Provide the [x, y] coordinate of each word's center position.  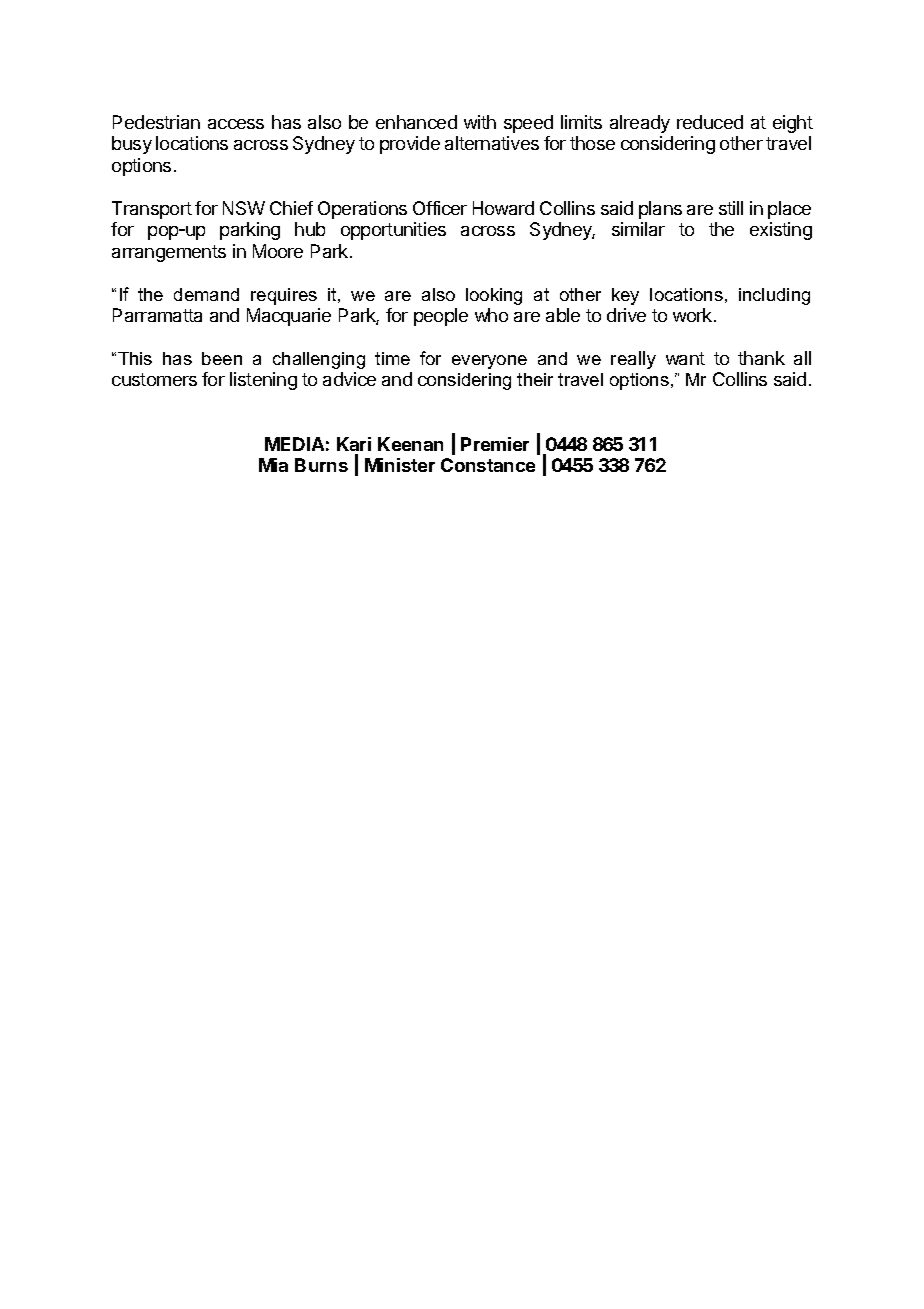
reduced [710, 122]
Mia [273, 465]
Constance [488, 465]
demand [206, 294]
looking [494, 296]
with [480, 122]
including [774, 296]
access [236, 124]
